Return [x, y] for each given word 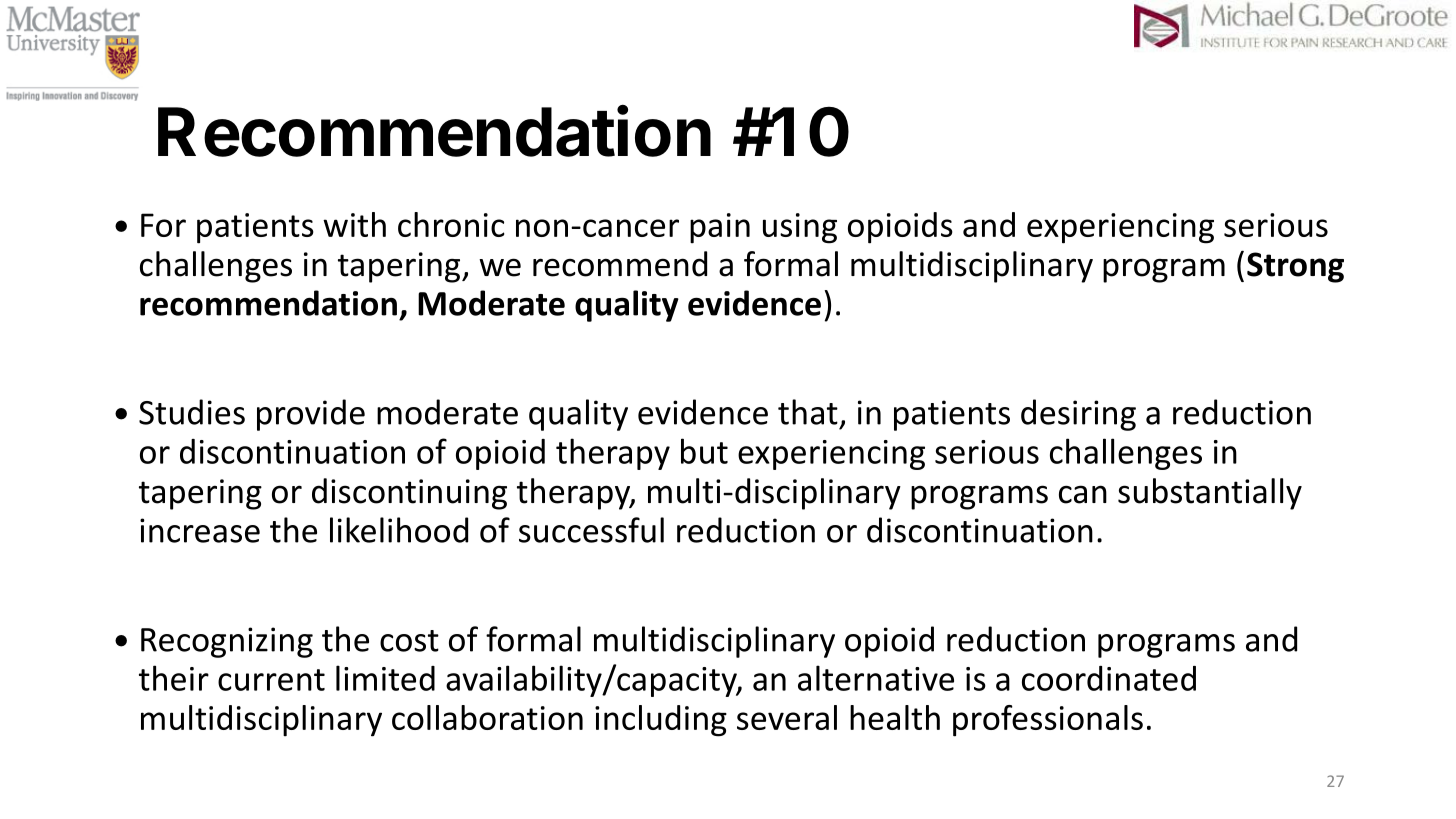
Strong [1295, 267]
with [354, 224]
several [787, 717]
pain [720, 228]
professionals [1048, 721]
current [271, 680]
